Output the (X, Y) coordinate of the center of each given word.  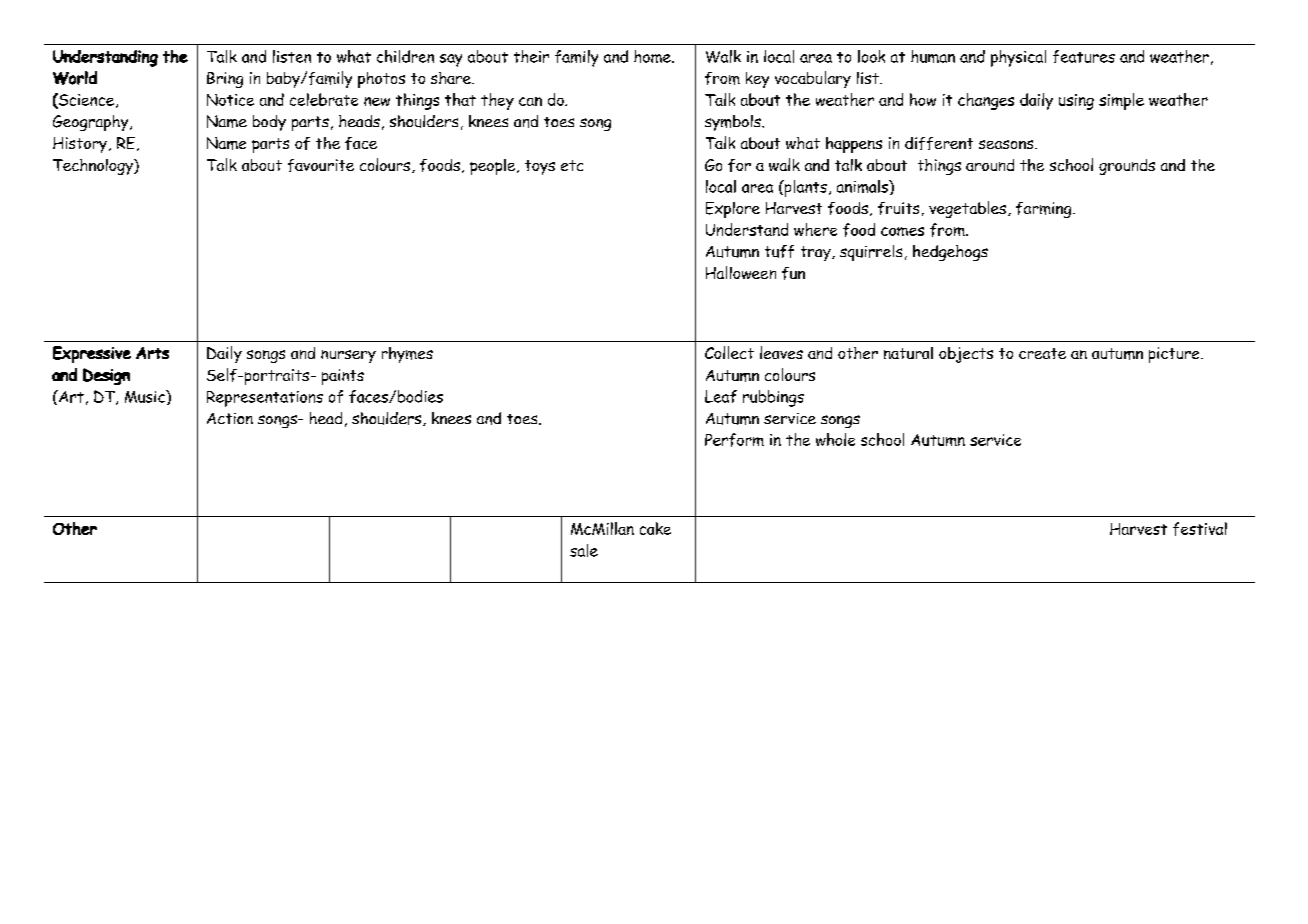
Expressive (92, 354)
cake (655, 528)
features (1084, 56)
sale (584, 550)
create (1042, 353)
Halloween (741, 272)
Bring (225, 80)
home (653, 56)
